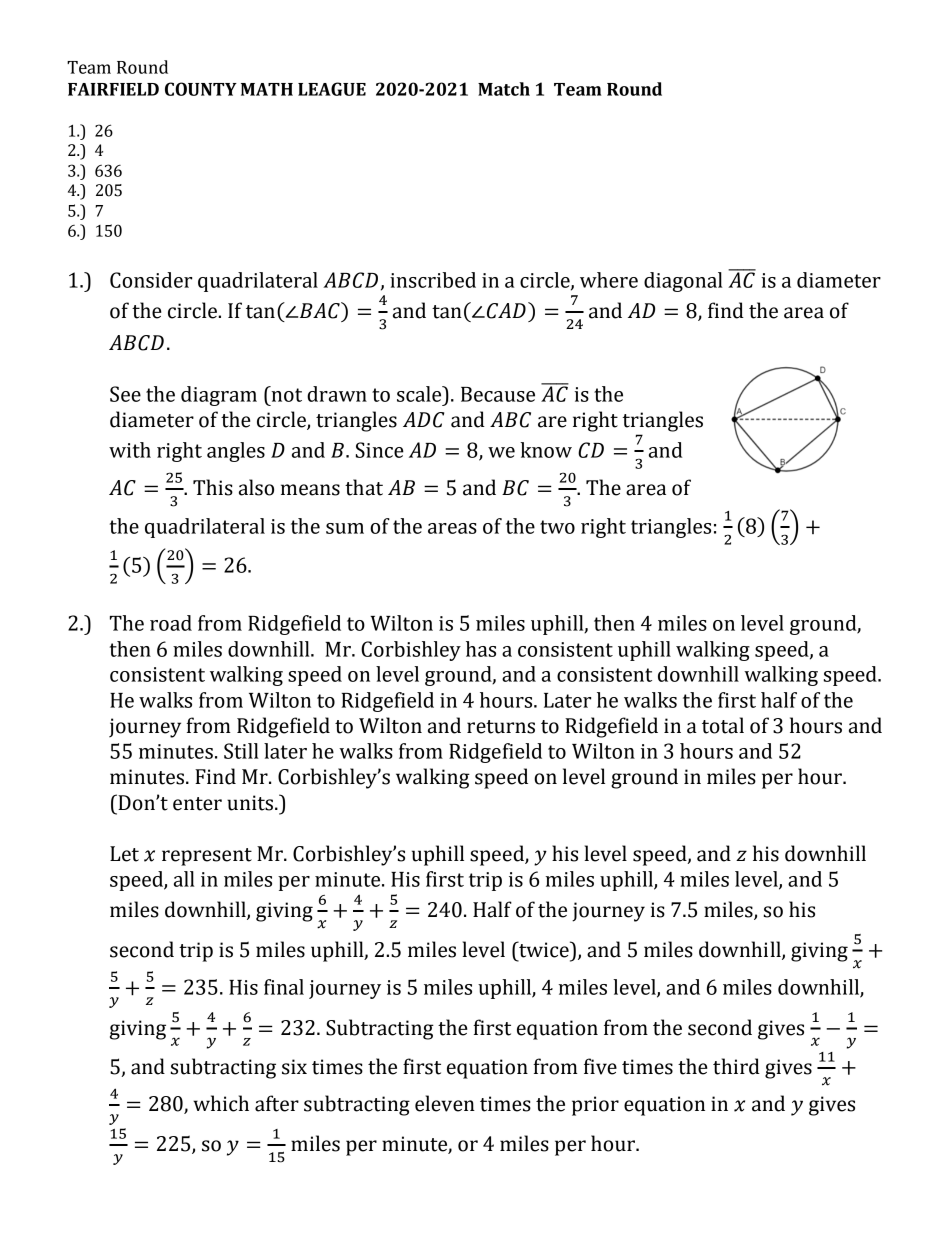 The height and width of the screenshot is (1233, 952). What do you see at coordinates (501, 727) in the screenshot?
I see `returns` at bounding box center [501, 727].
